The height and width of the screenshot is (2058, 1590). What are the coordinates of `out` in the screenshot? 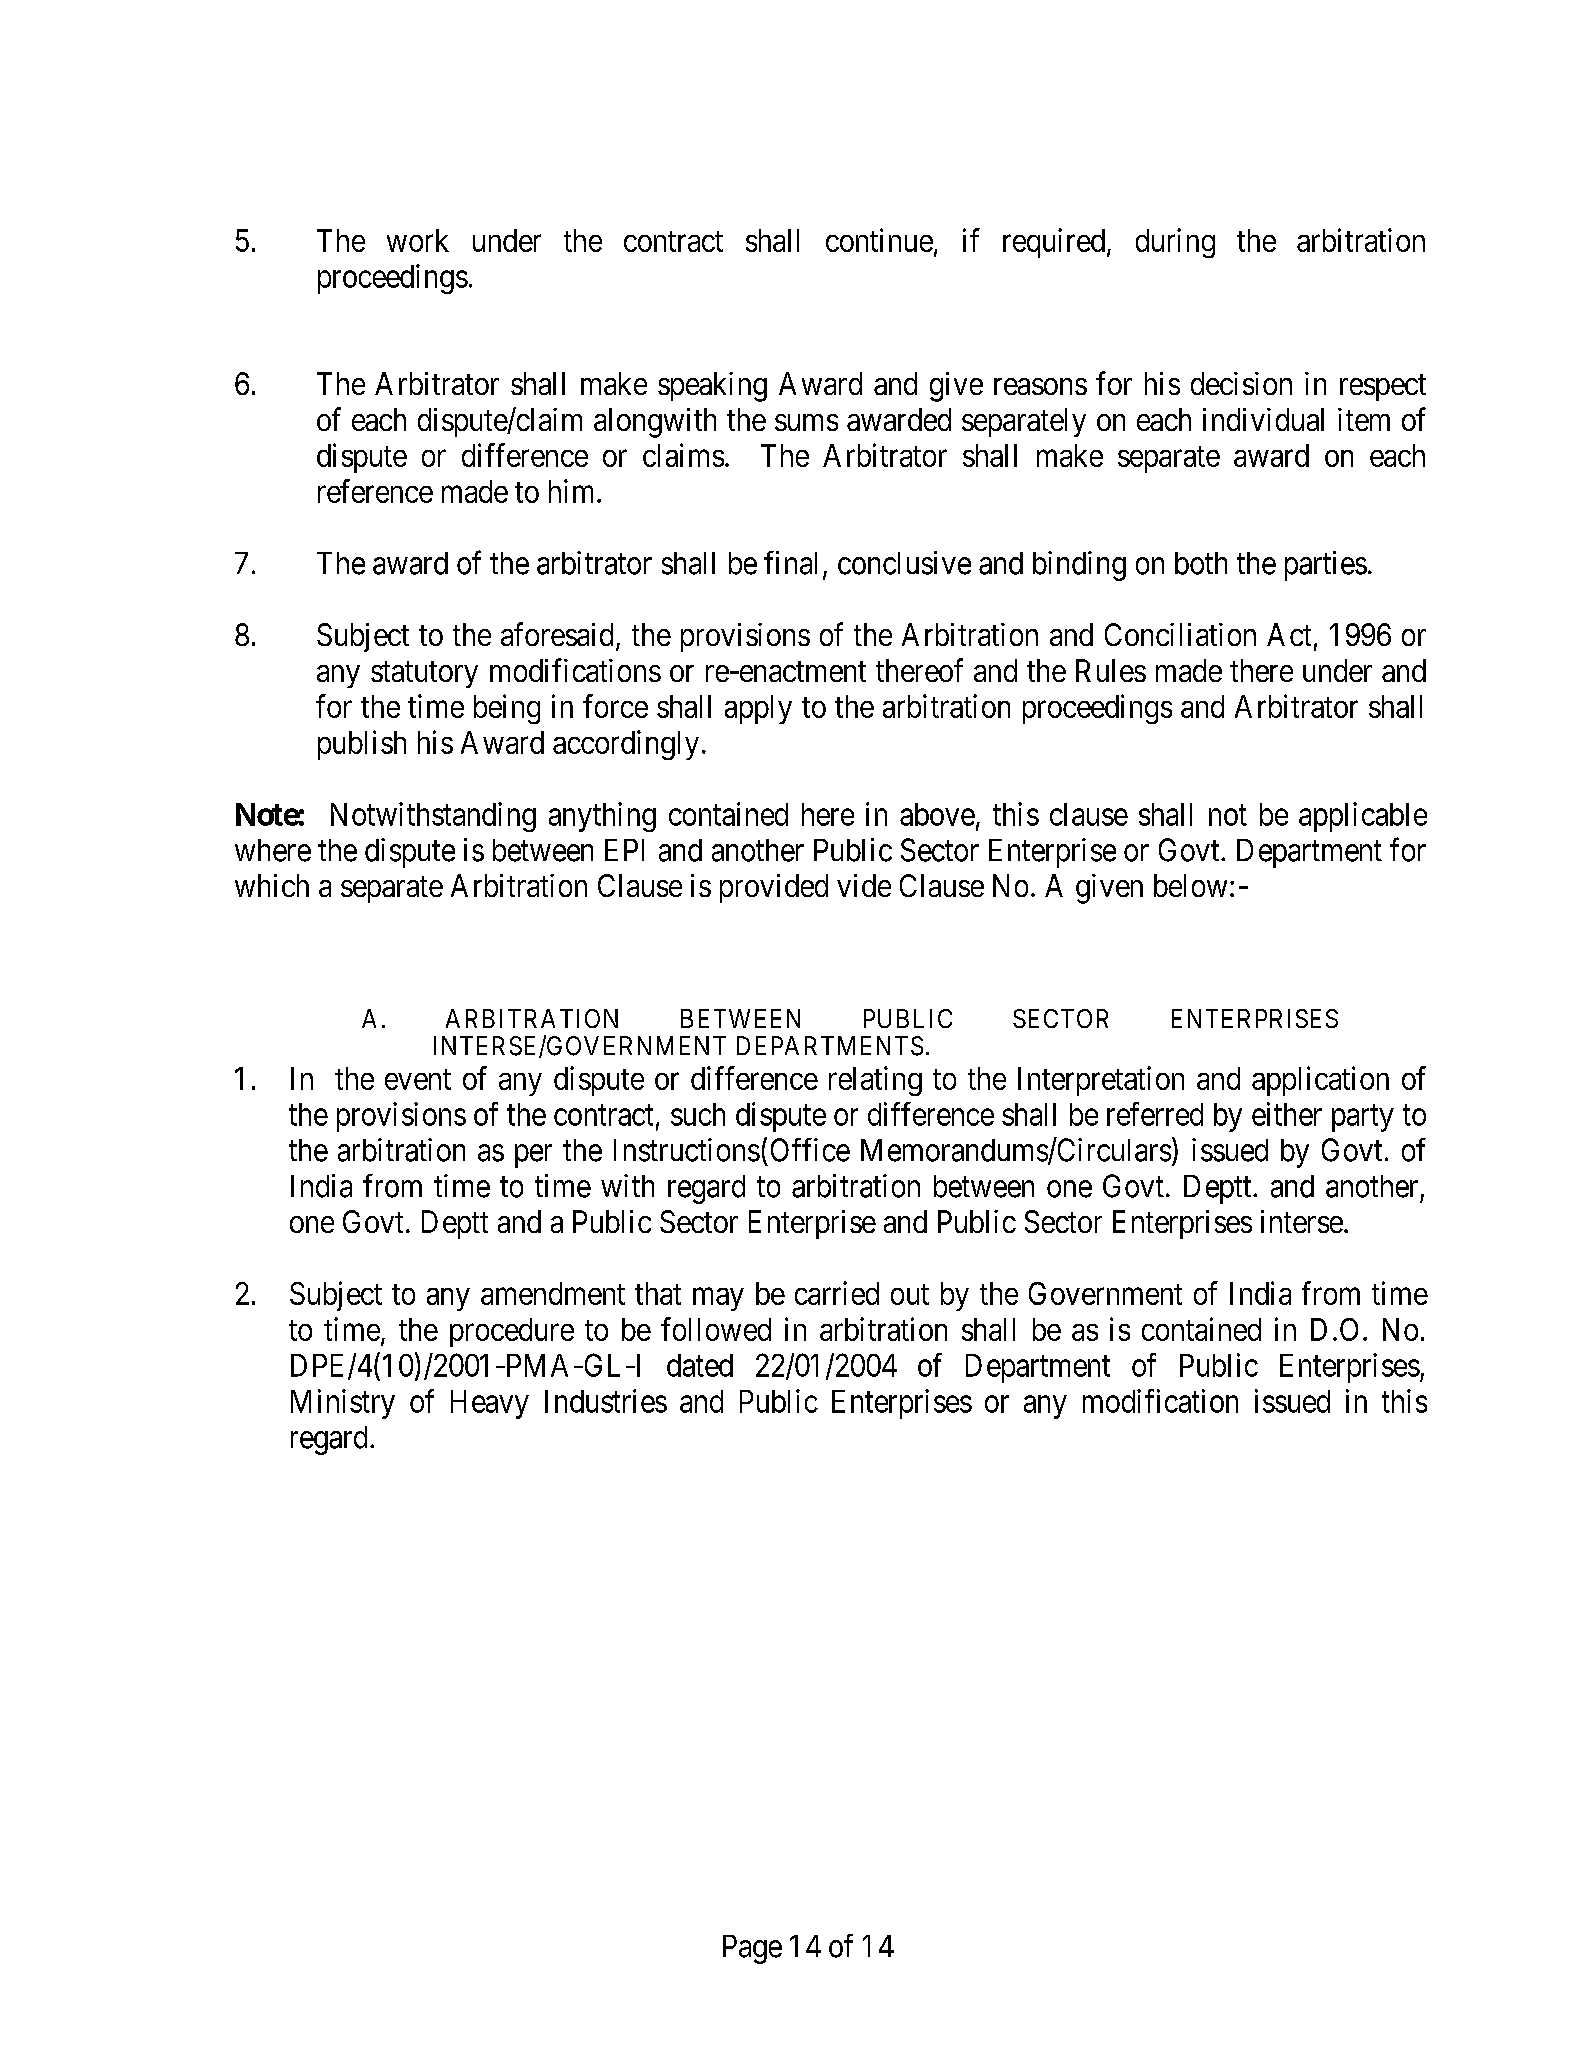 It's located at (910, 1294).
